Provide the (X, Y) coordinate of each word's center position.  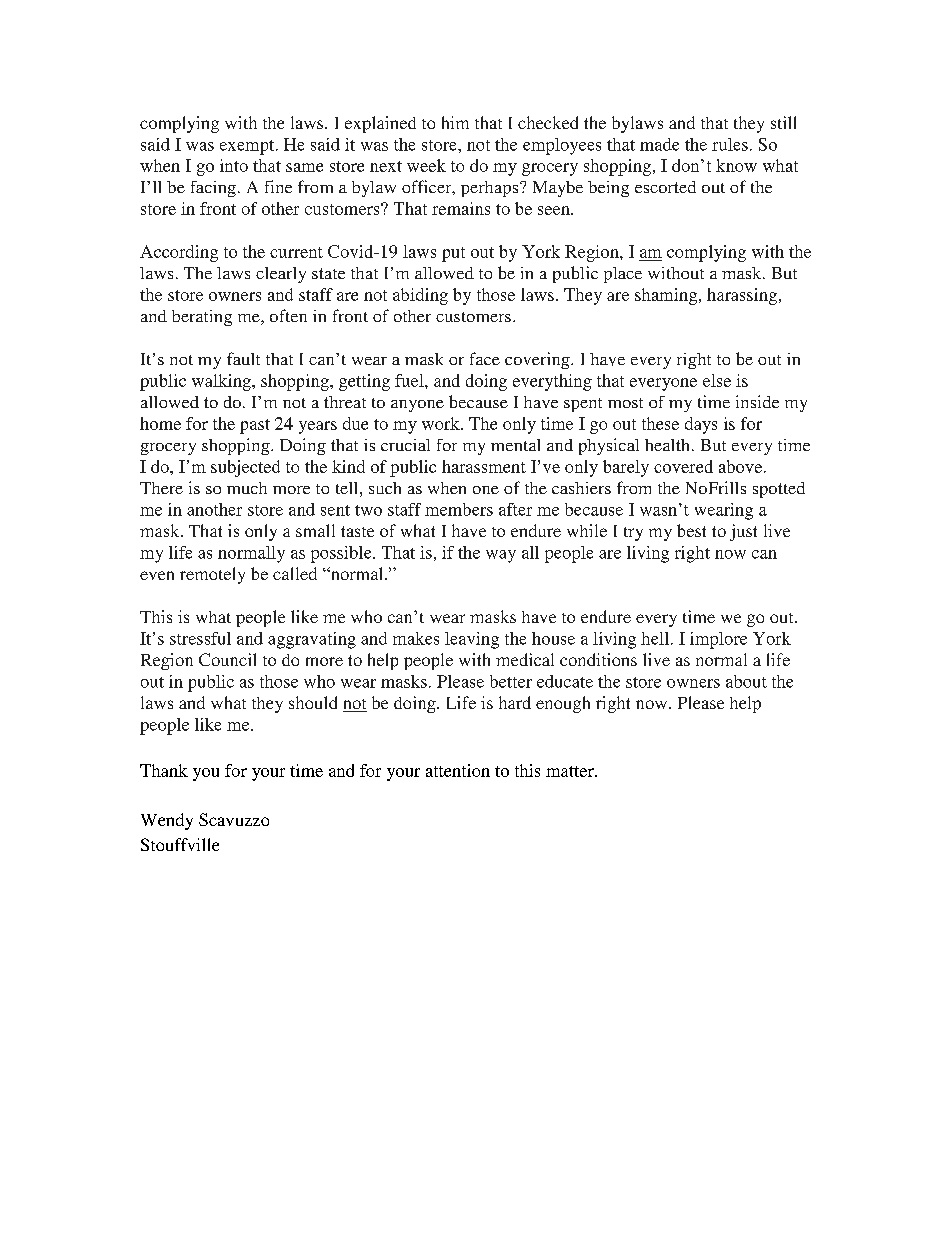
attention (458, 770)
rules (730, 144)
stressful (200, 638)
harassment (484, 466)
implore (718, 640)
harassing (743, 296)
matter (571, 771)
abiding (420, 296)
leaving (472, 640)
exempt (248, 147)
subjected (245, 468)
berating (202, 318)
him (455, 122)
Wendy (167, 821)
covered (683, 466)
